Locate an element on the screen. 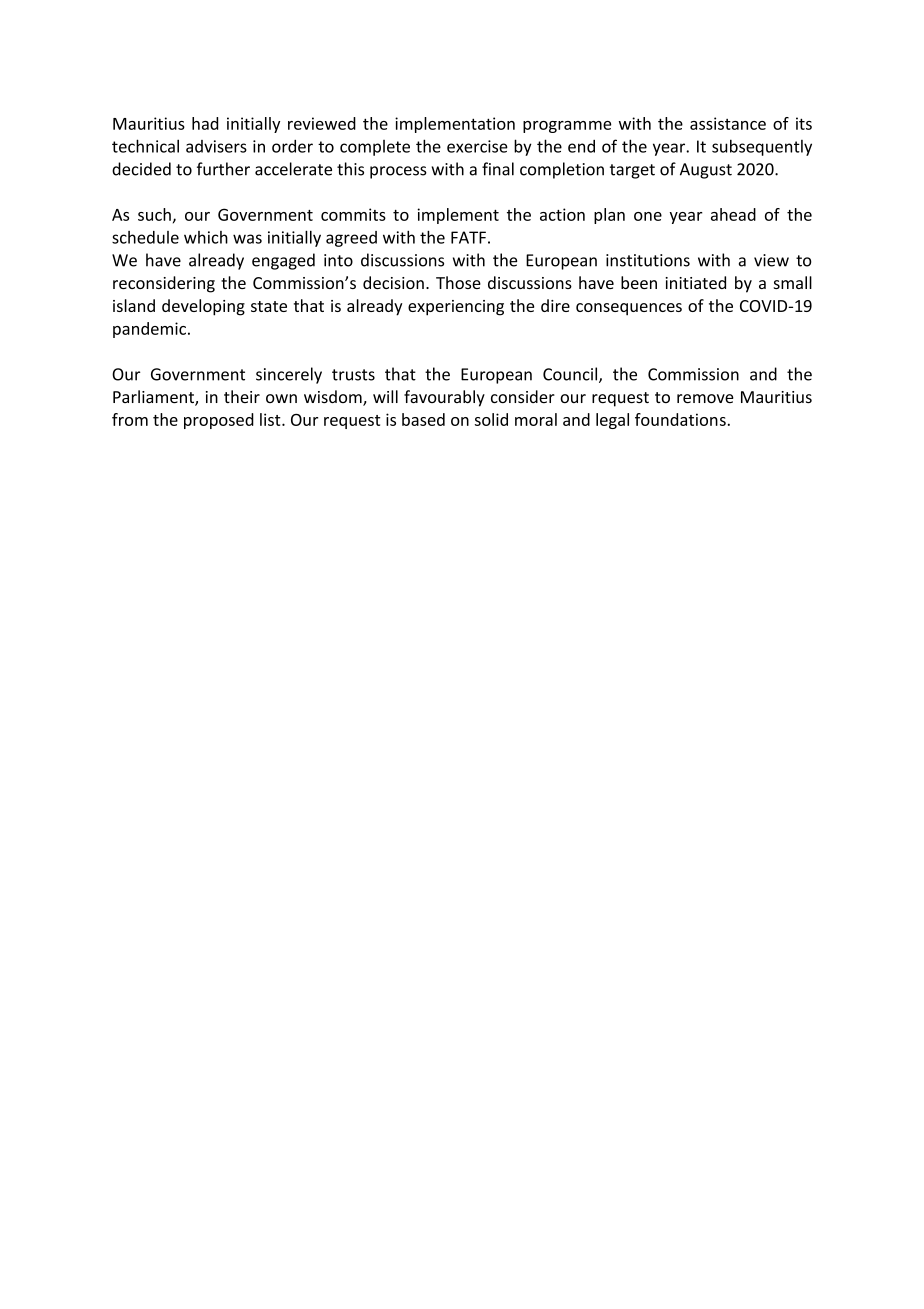  assistance is located at coordinates (728, 123).
